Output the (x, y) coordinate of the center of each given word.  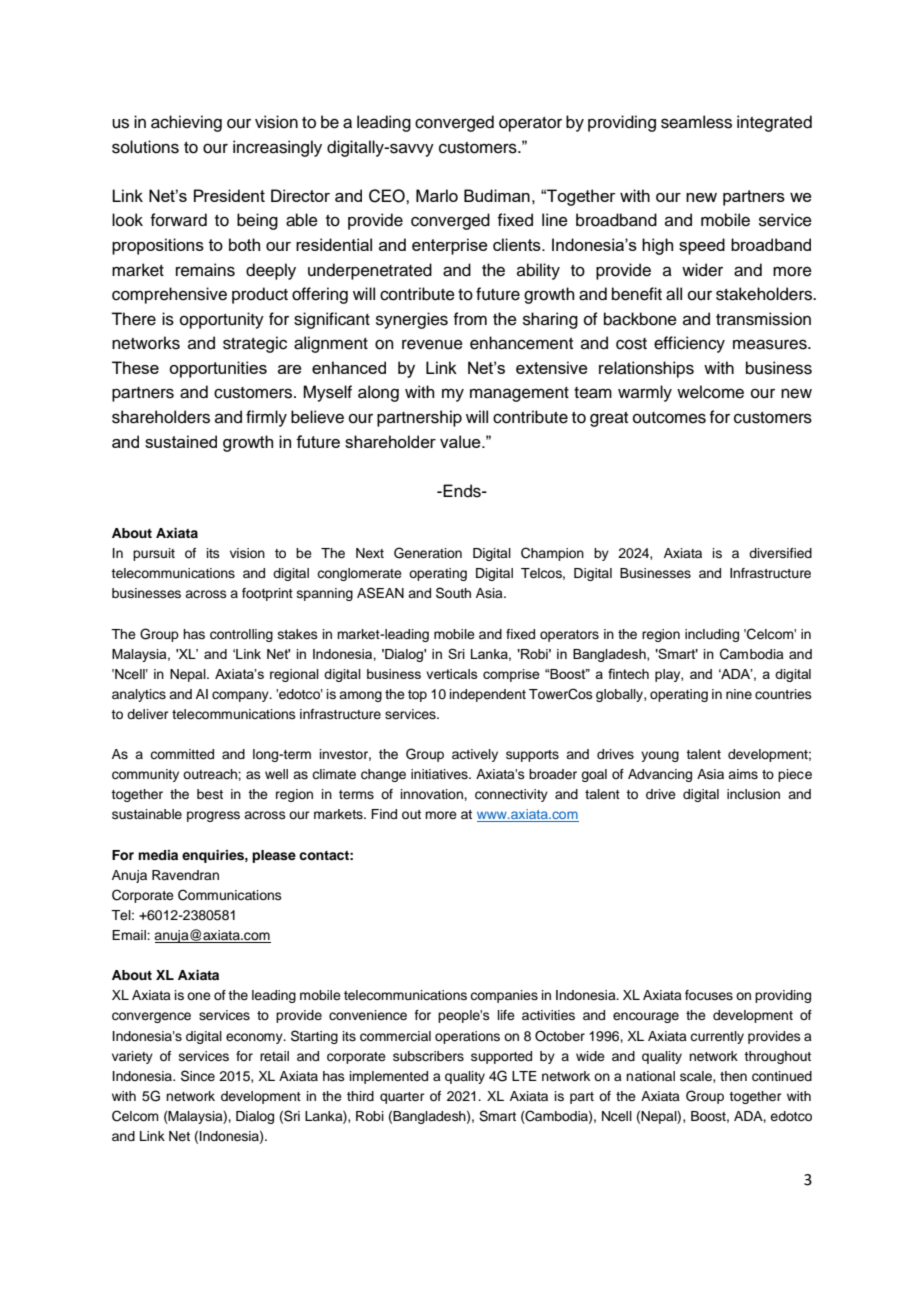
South (453, 593)
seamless (696, 122)
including (712, 635)
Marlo (437, 195)
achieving (186, 123)
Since (198, 1076)
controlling (241, 635)
